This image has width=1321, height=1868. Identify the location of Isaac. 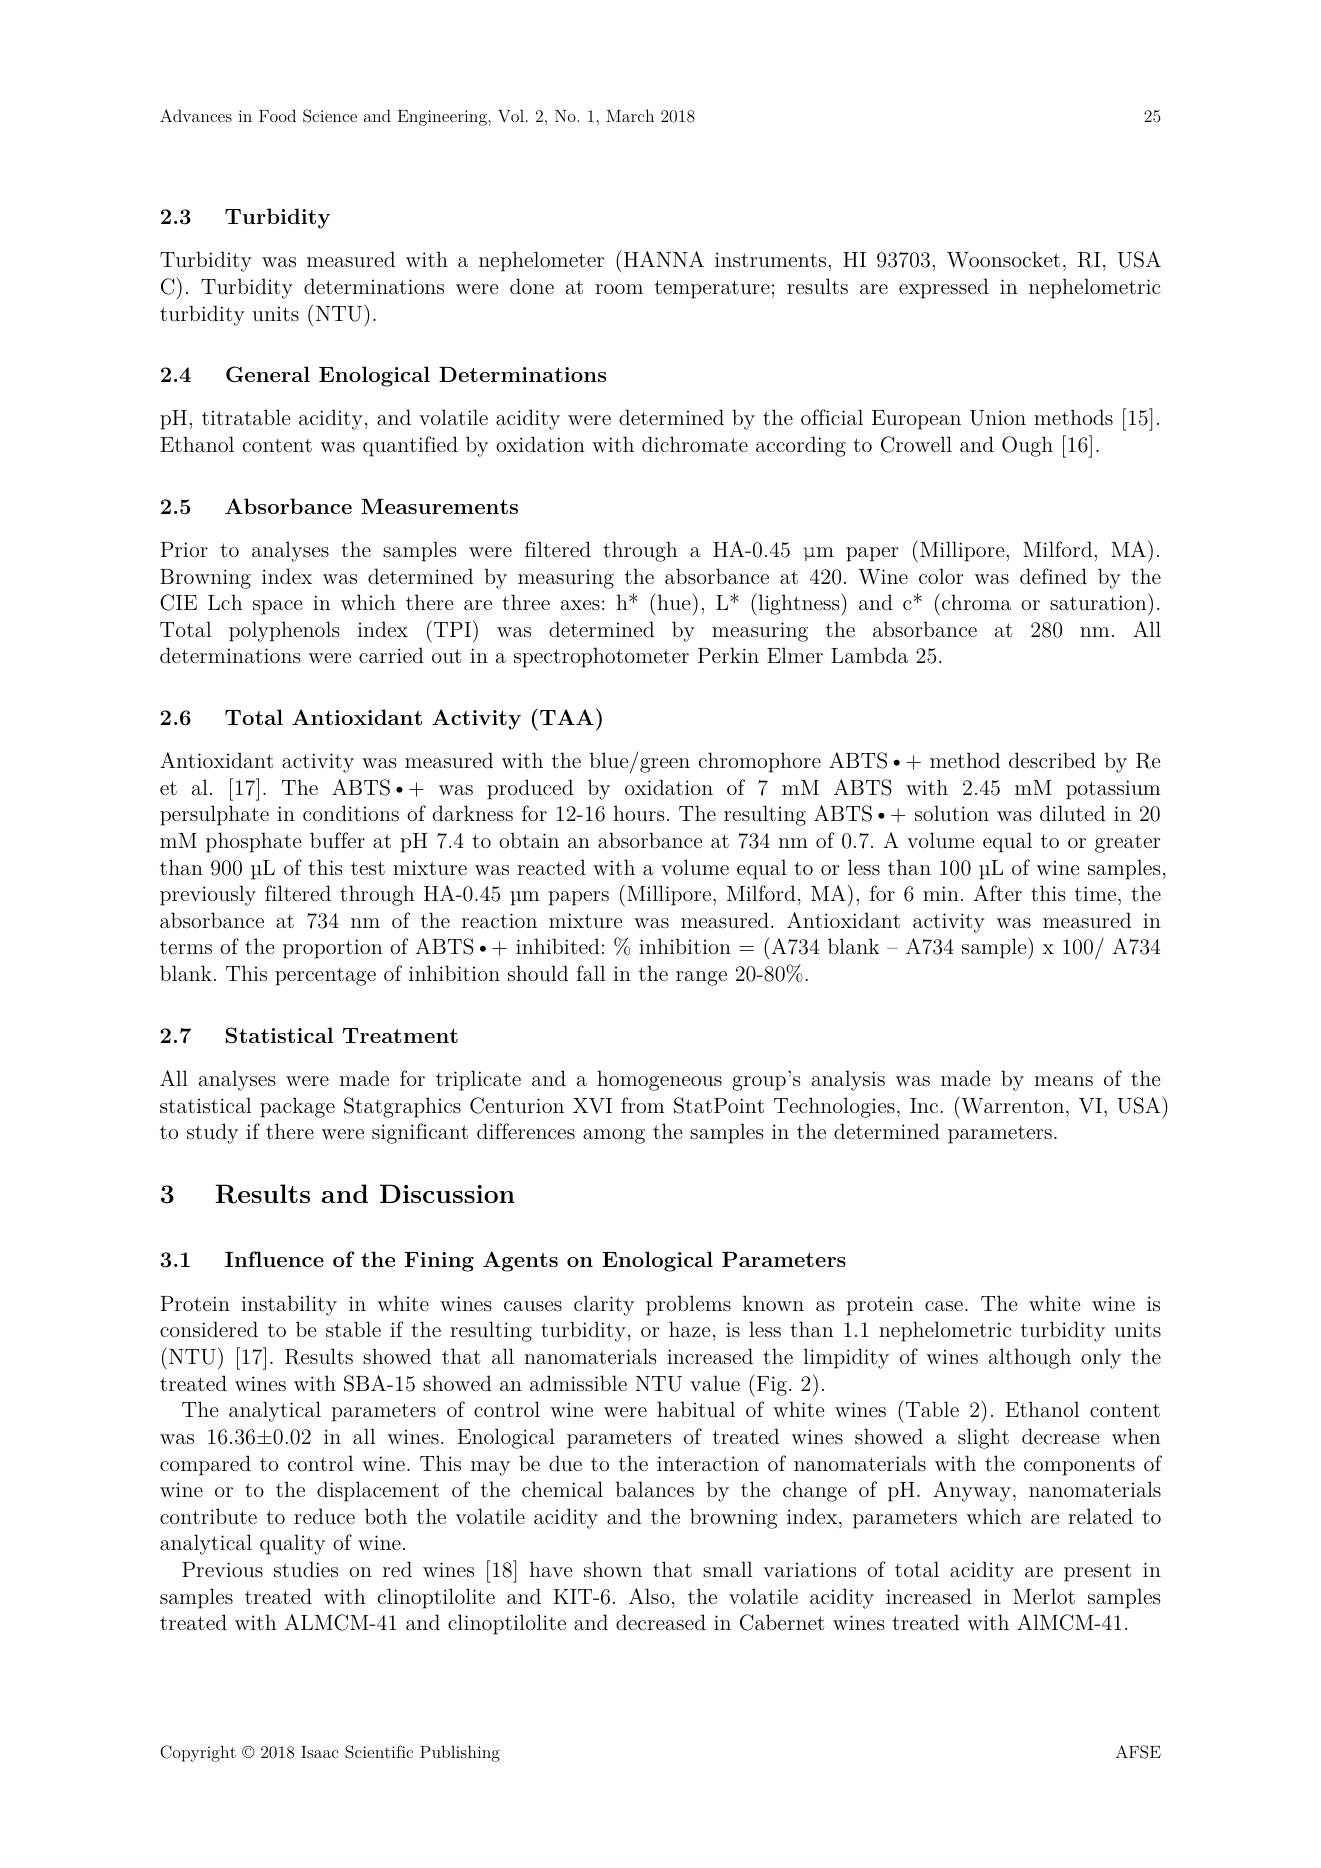
(320, 1752).
